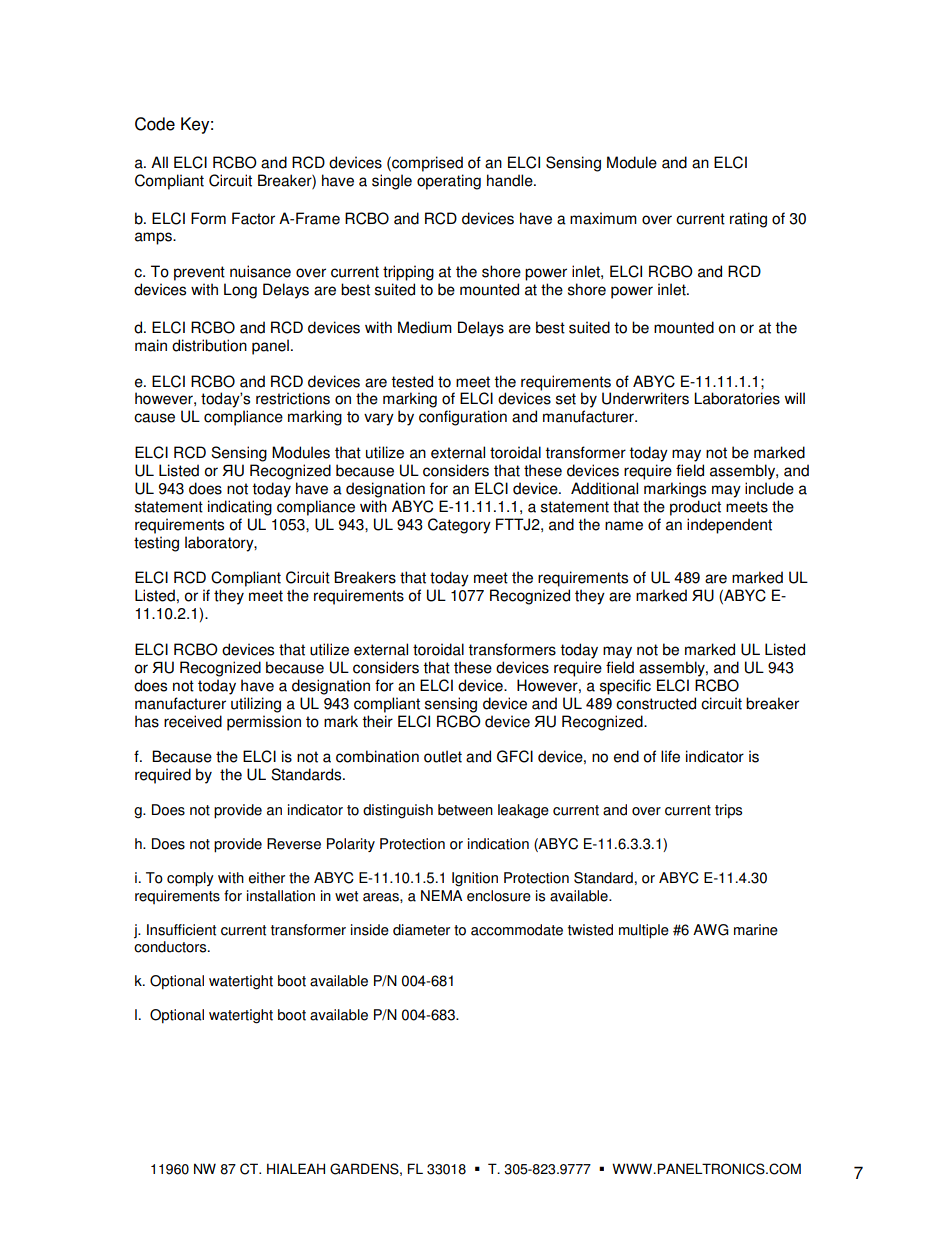 Image resolution: width=952 pixels, height=1233 pixels. I want to click on life, so click(670, 756).
